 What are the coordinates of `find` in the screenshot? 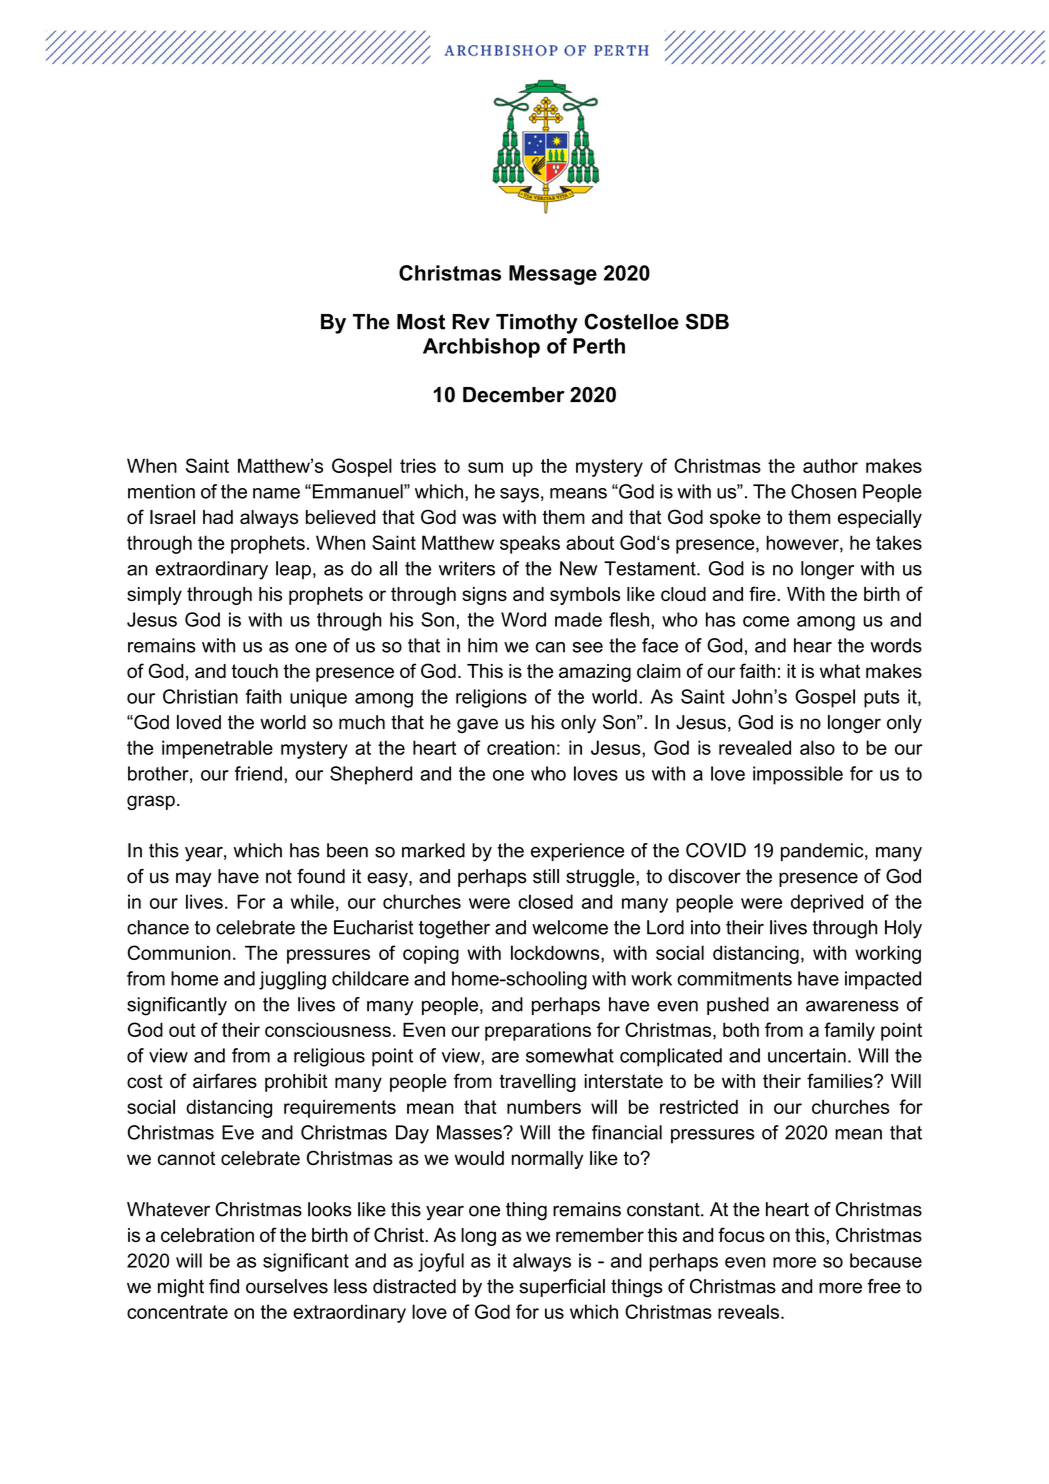 It's located at (224, 1286).
